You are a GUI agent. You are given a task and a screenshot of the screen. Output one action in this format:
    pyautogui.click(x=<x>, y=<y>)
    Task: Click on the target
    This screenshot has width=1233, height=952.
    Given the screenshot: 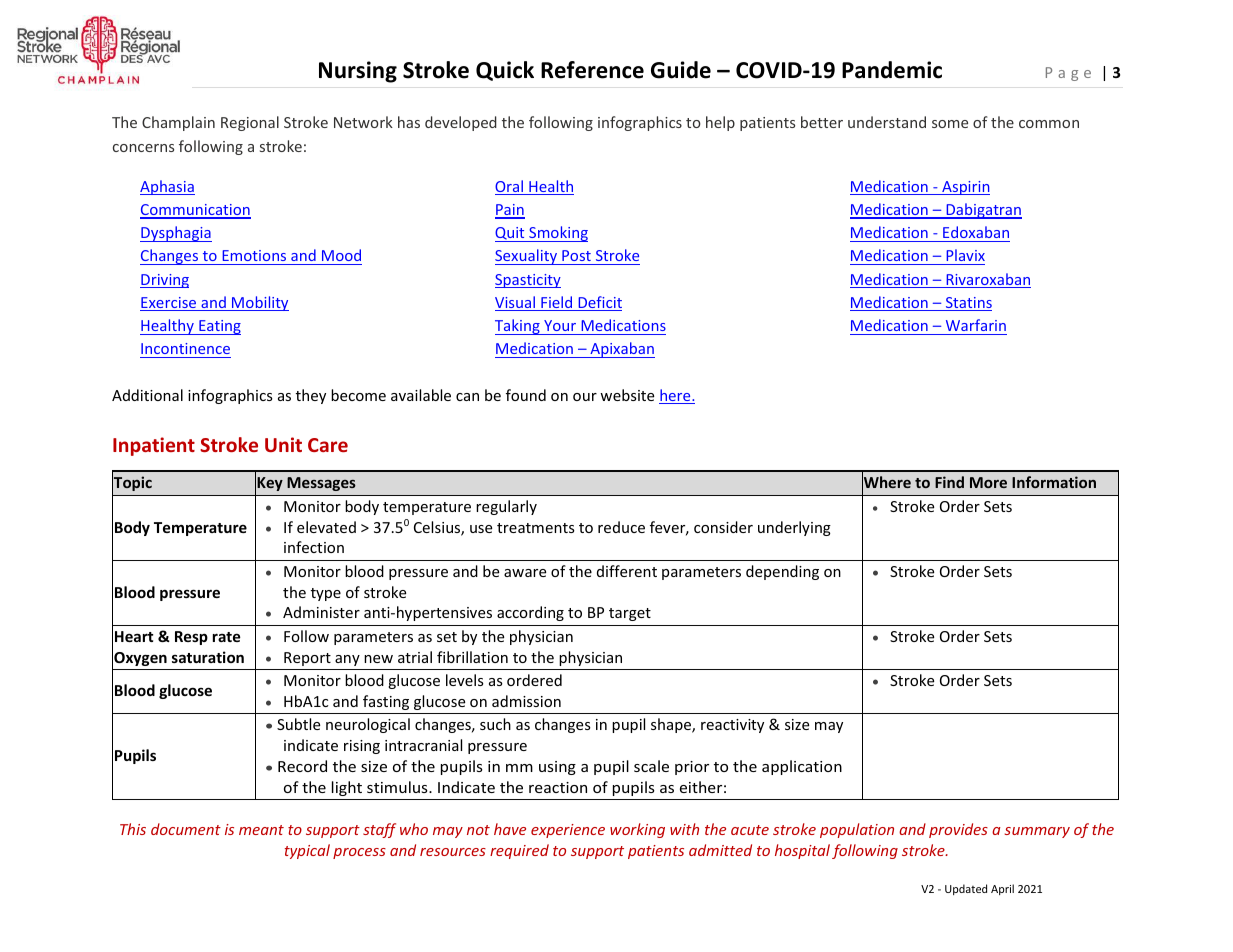 What is the action you would take?
    pyautogui.click(x=630, y=614)
